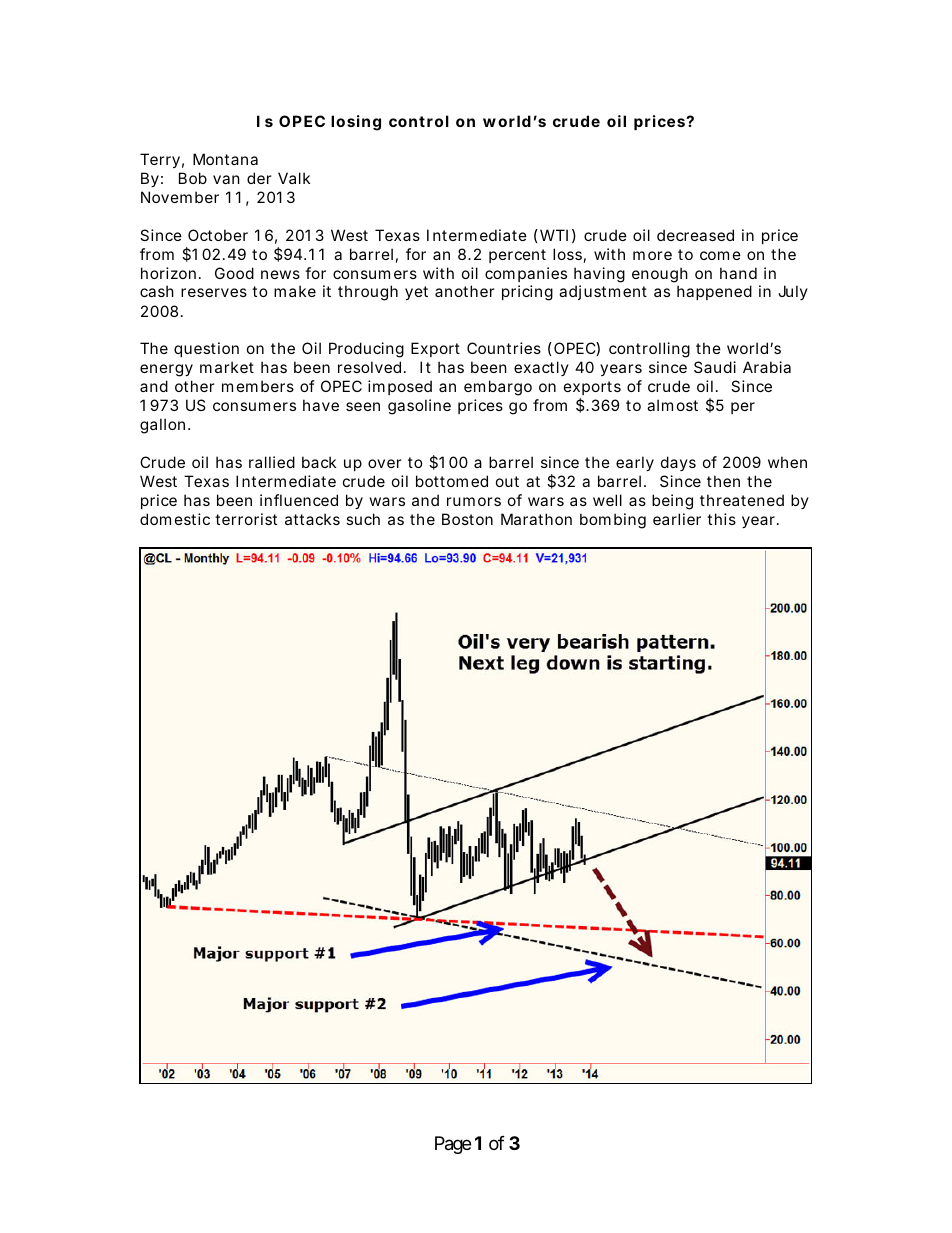 Image resolution: width=952 pixels, height=1233 pixels. I want to click on Marathon, so click(536, 519).
